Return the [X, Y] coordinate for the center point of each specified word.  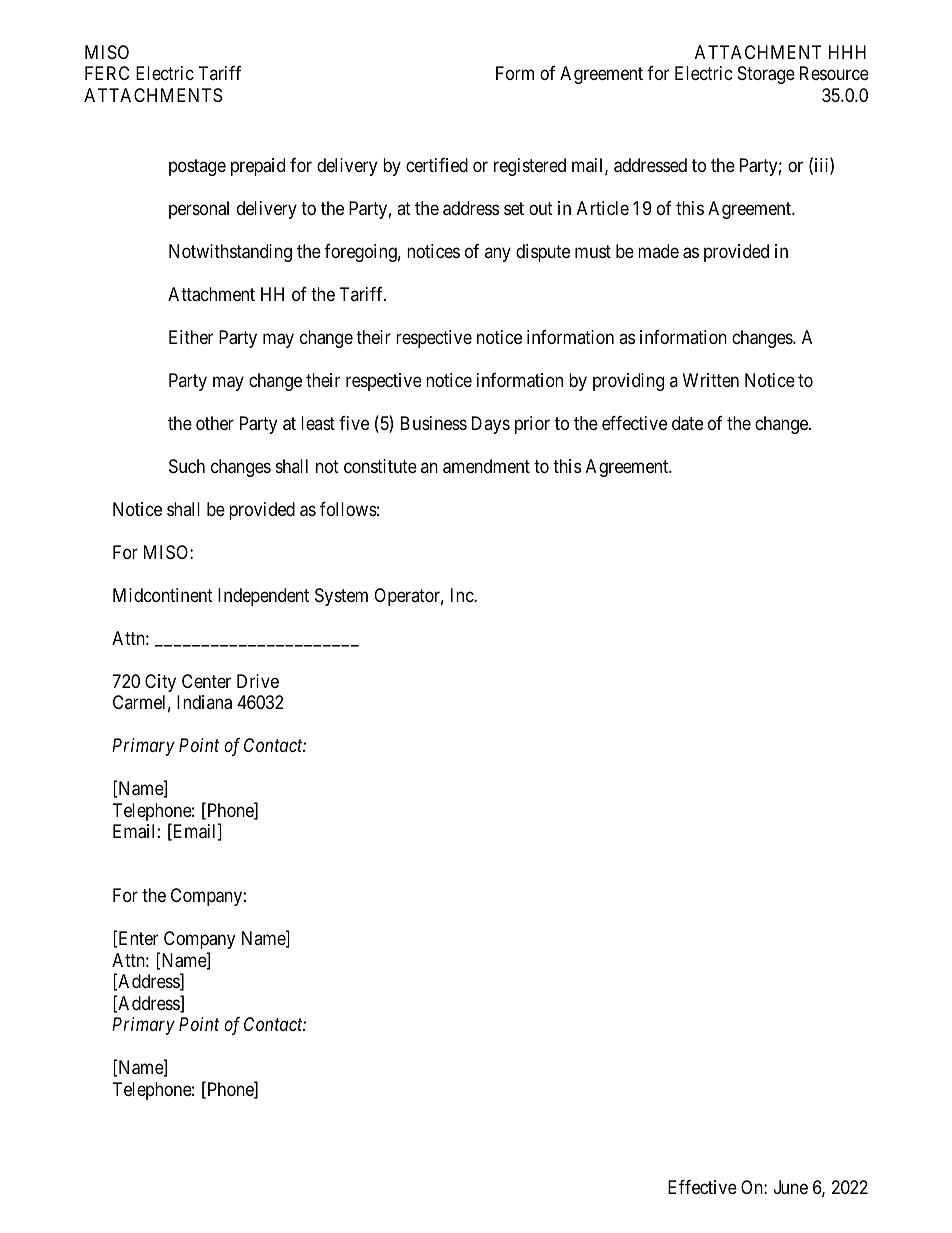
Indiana [204, 702]
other [215, 423]
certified [437, 165]
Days [491, 425]
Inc [463, 595]
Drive [258, 681]
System [341, 597]
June [791, 1187]
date [687, 423]
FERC [107, 73]
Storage [766, 75]
